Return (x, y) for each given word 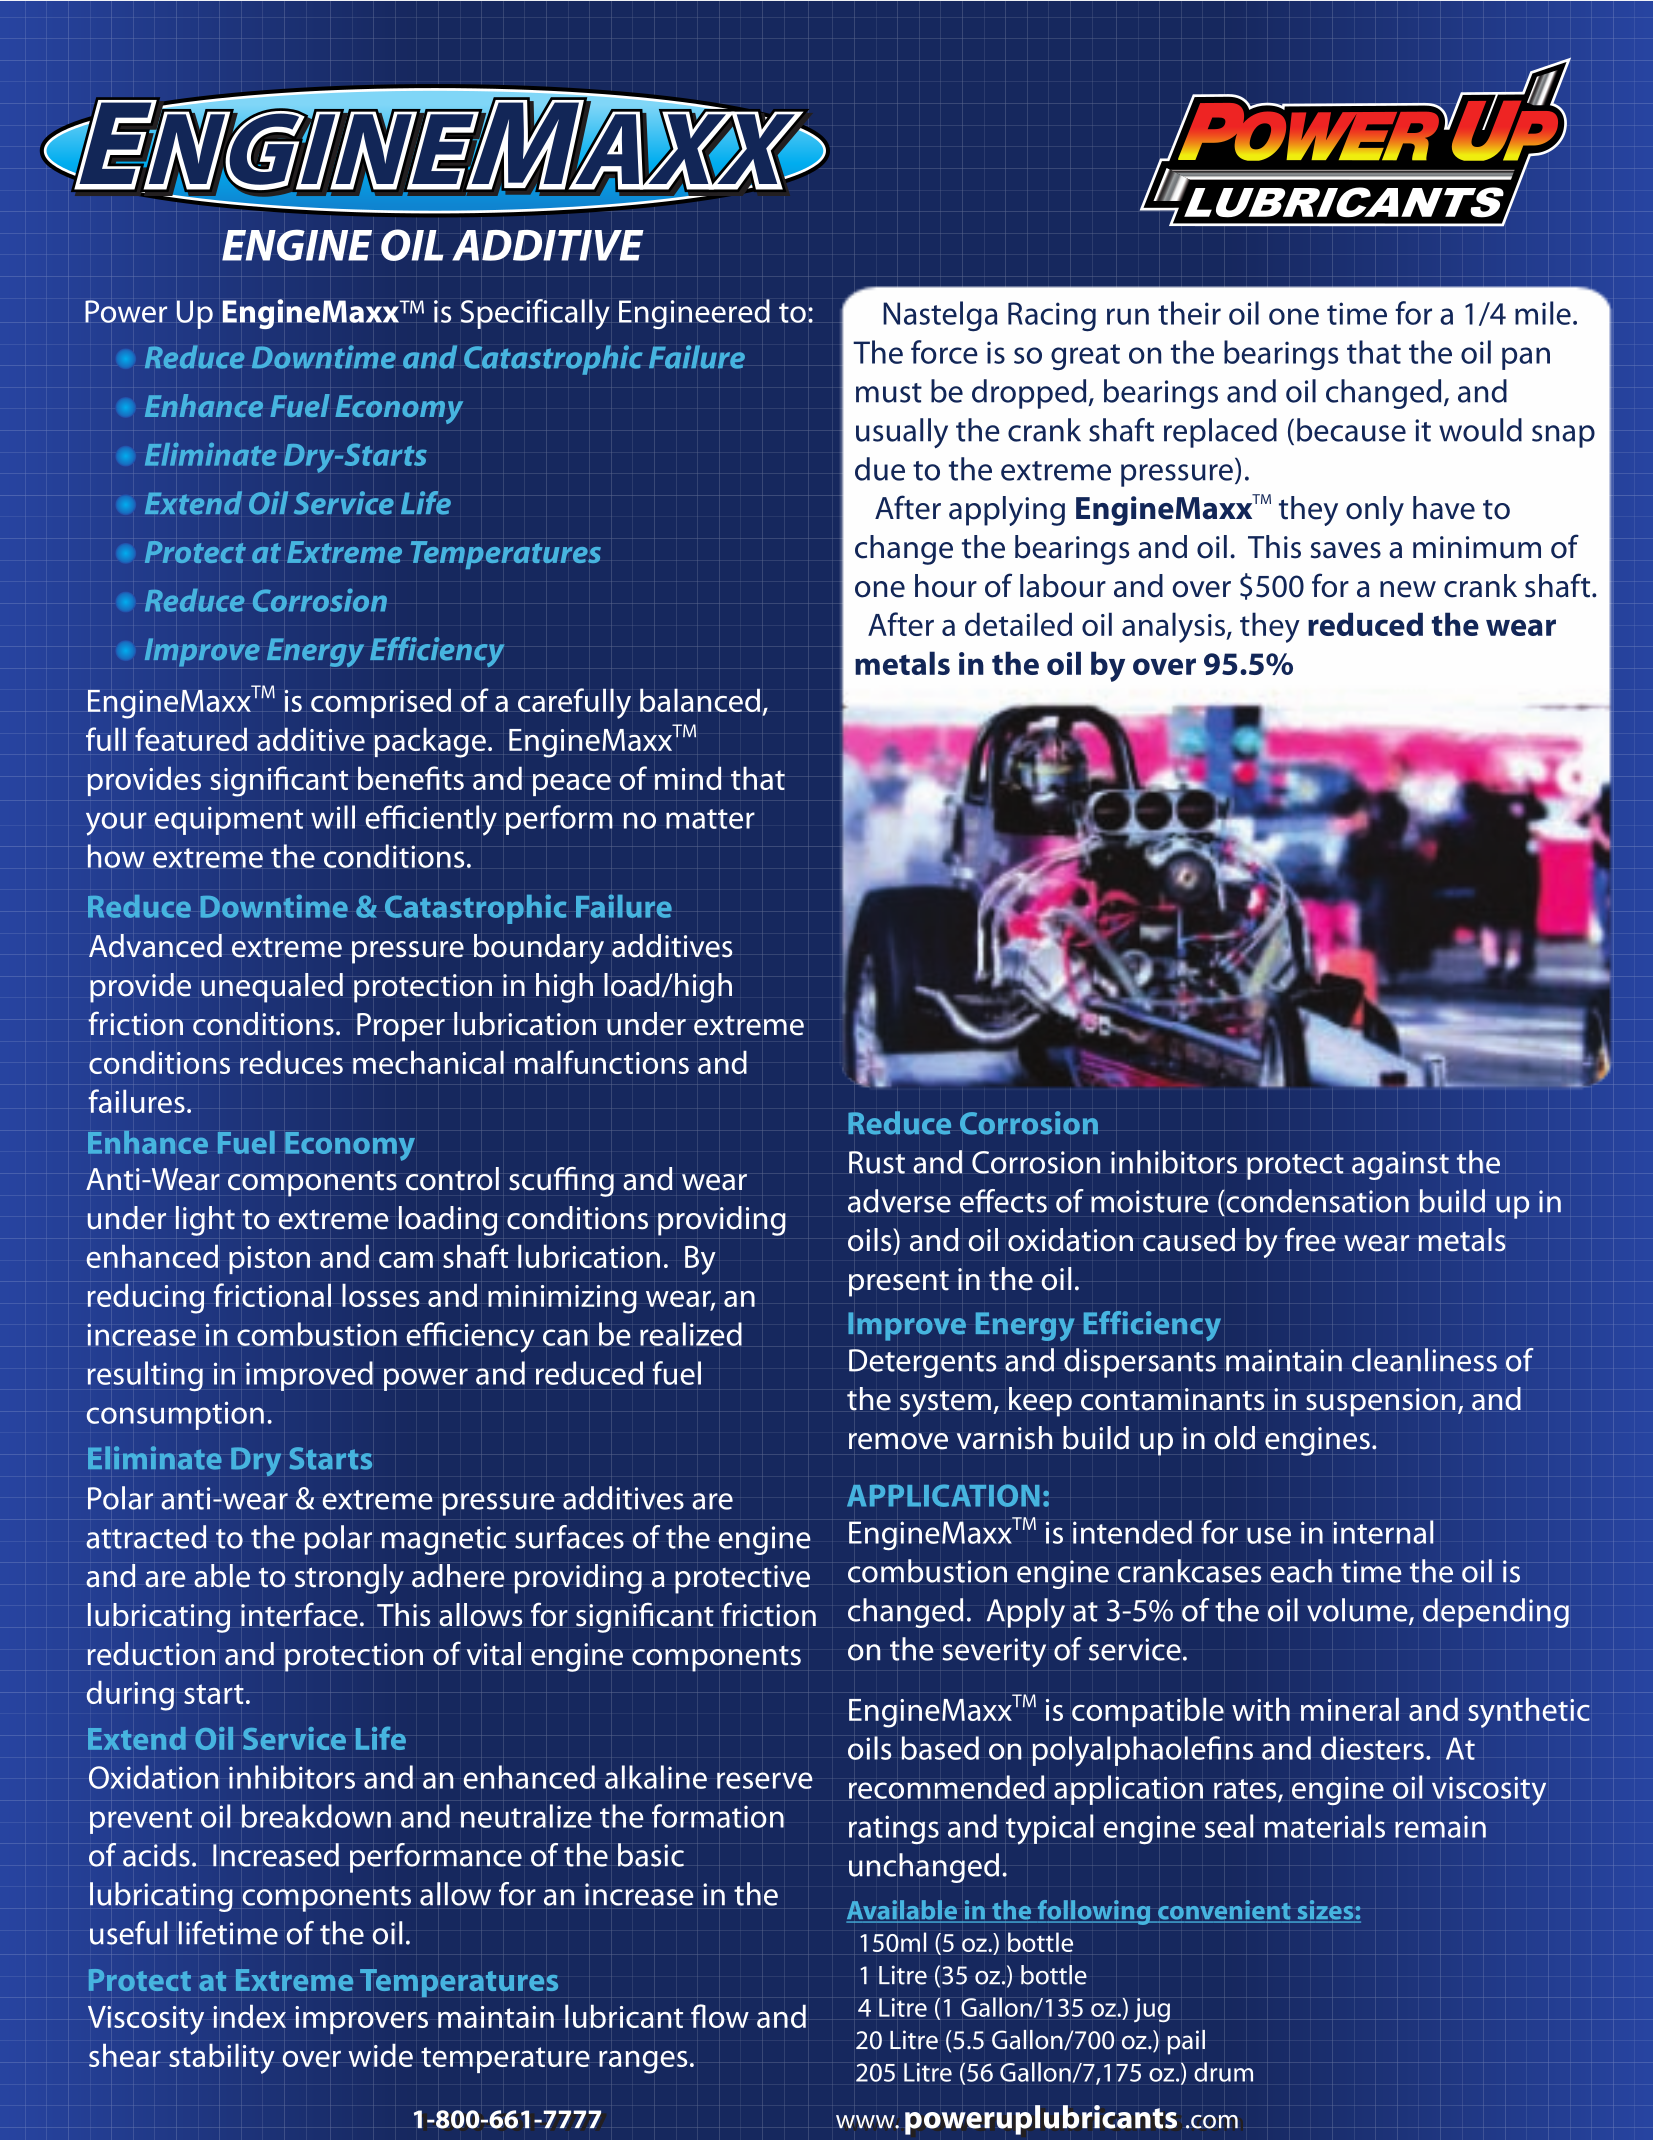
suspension (1380, 1402)
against (1400, 1165)
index (249, 2016)
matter (710, 819)
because (1351, 430)
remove (898, 1441)
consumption (175, 1415)
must (889, 393)
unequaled (272, 988)
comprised (381, 703)
